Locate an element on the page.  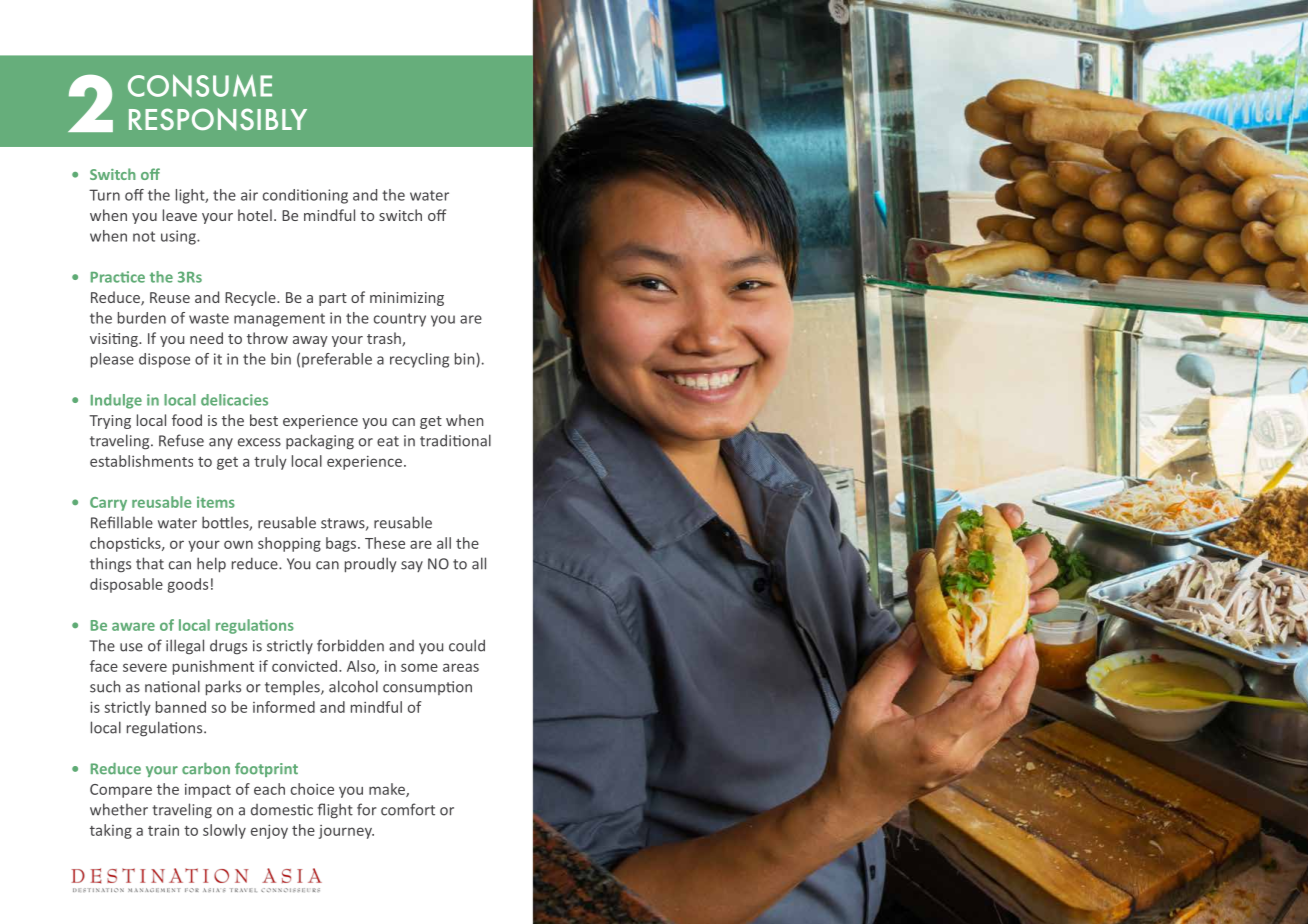
comfort is located at coordinates (408, 809).
